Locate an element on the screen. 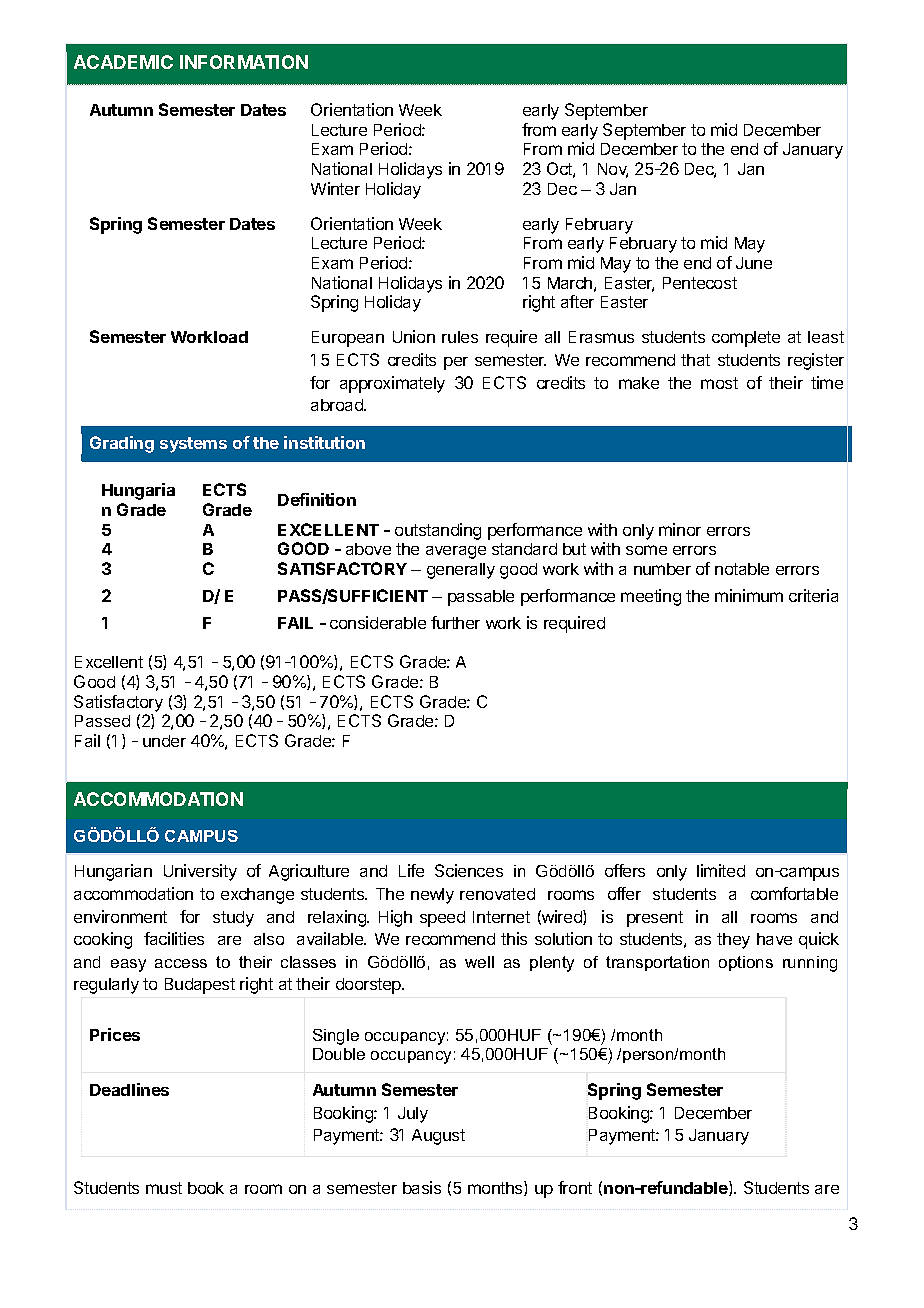 This screenshot has height=1308, width=924. June is located at coordinates (754, 263).
